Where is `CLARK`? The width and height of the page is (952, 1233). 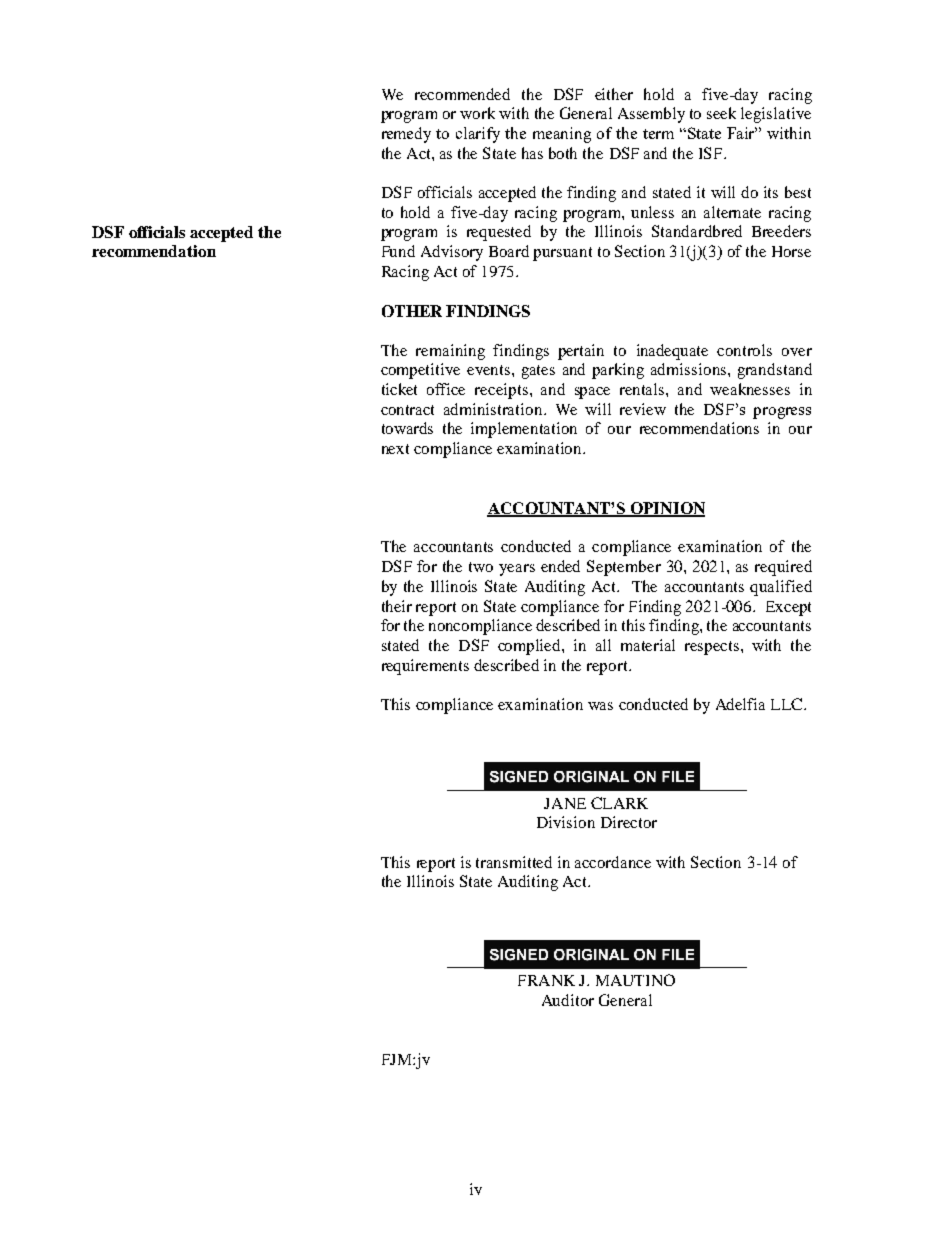
CLARK is located at coordinates (619, 803).
